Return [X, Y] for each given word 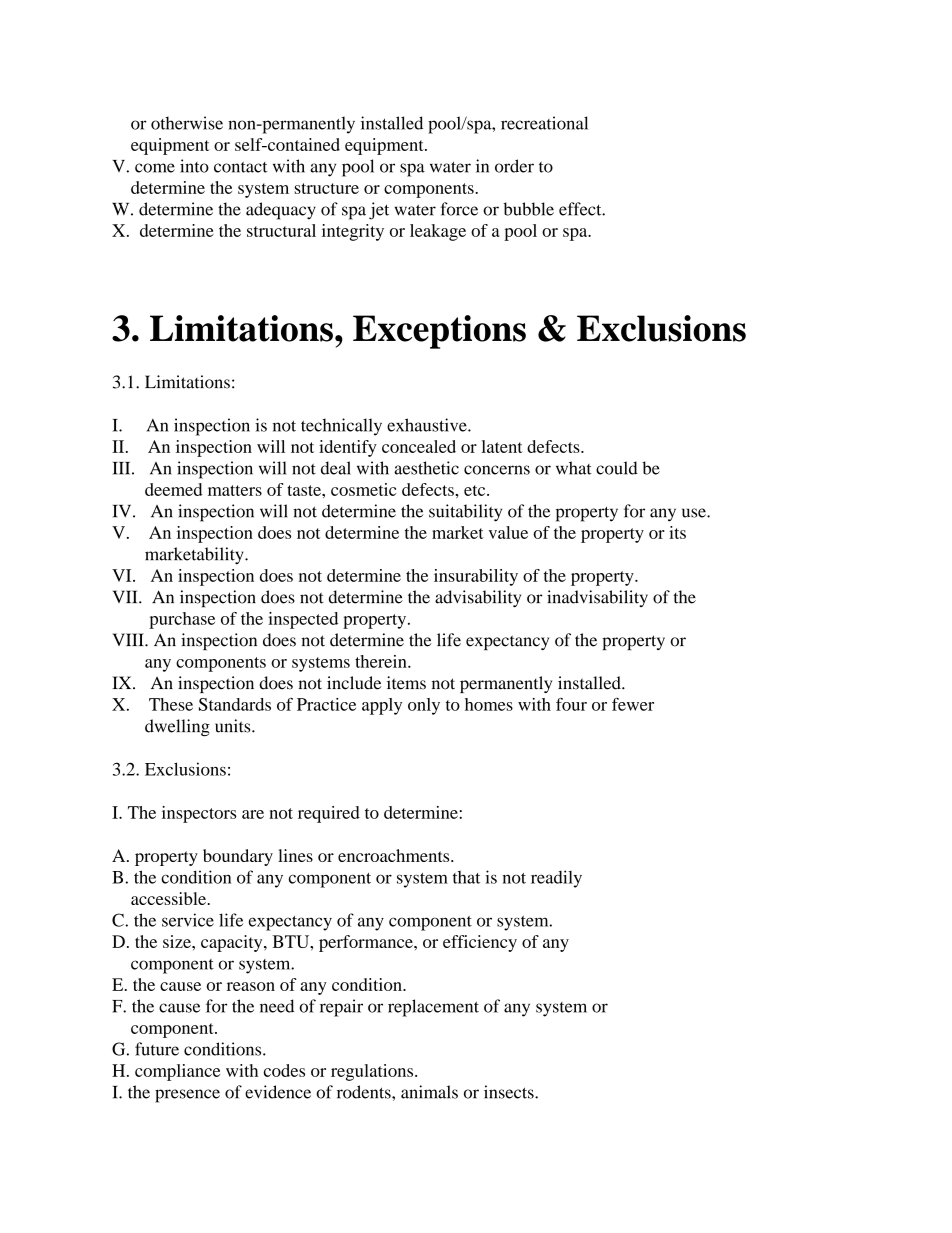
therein [382, 661]
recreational [544, 123]
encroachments [395, 855]
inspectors [199, 814]
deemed [173, 489]
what [574, 468]
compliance [177, 1072]
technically [341, 427]
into [194, 166]
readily [556, 879]
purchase [182, 620]
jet [379, 211]
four [571, 704]
